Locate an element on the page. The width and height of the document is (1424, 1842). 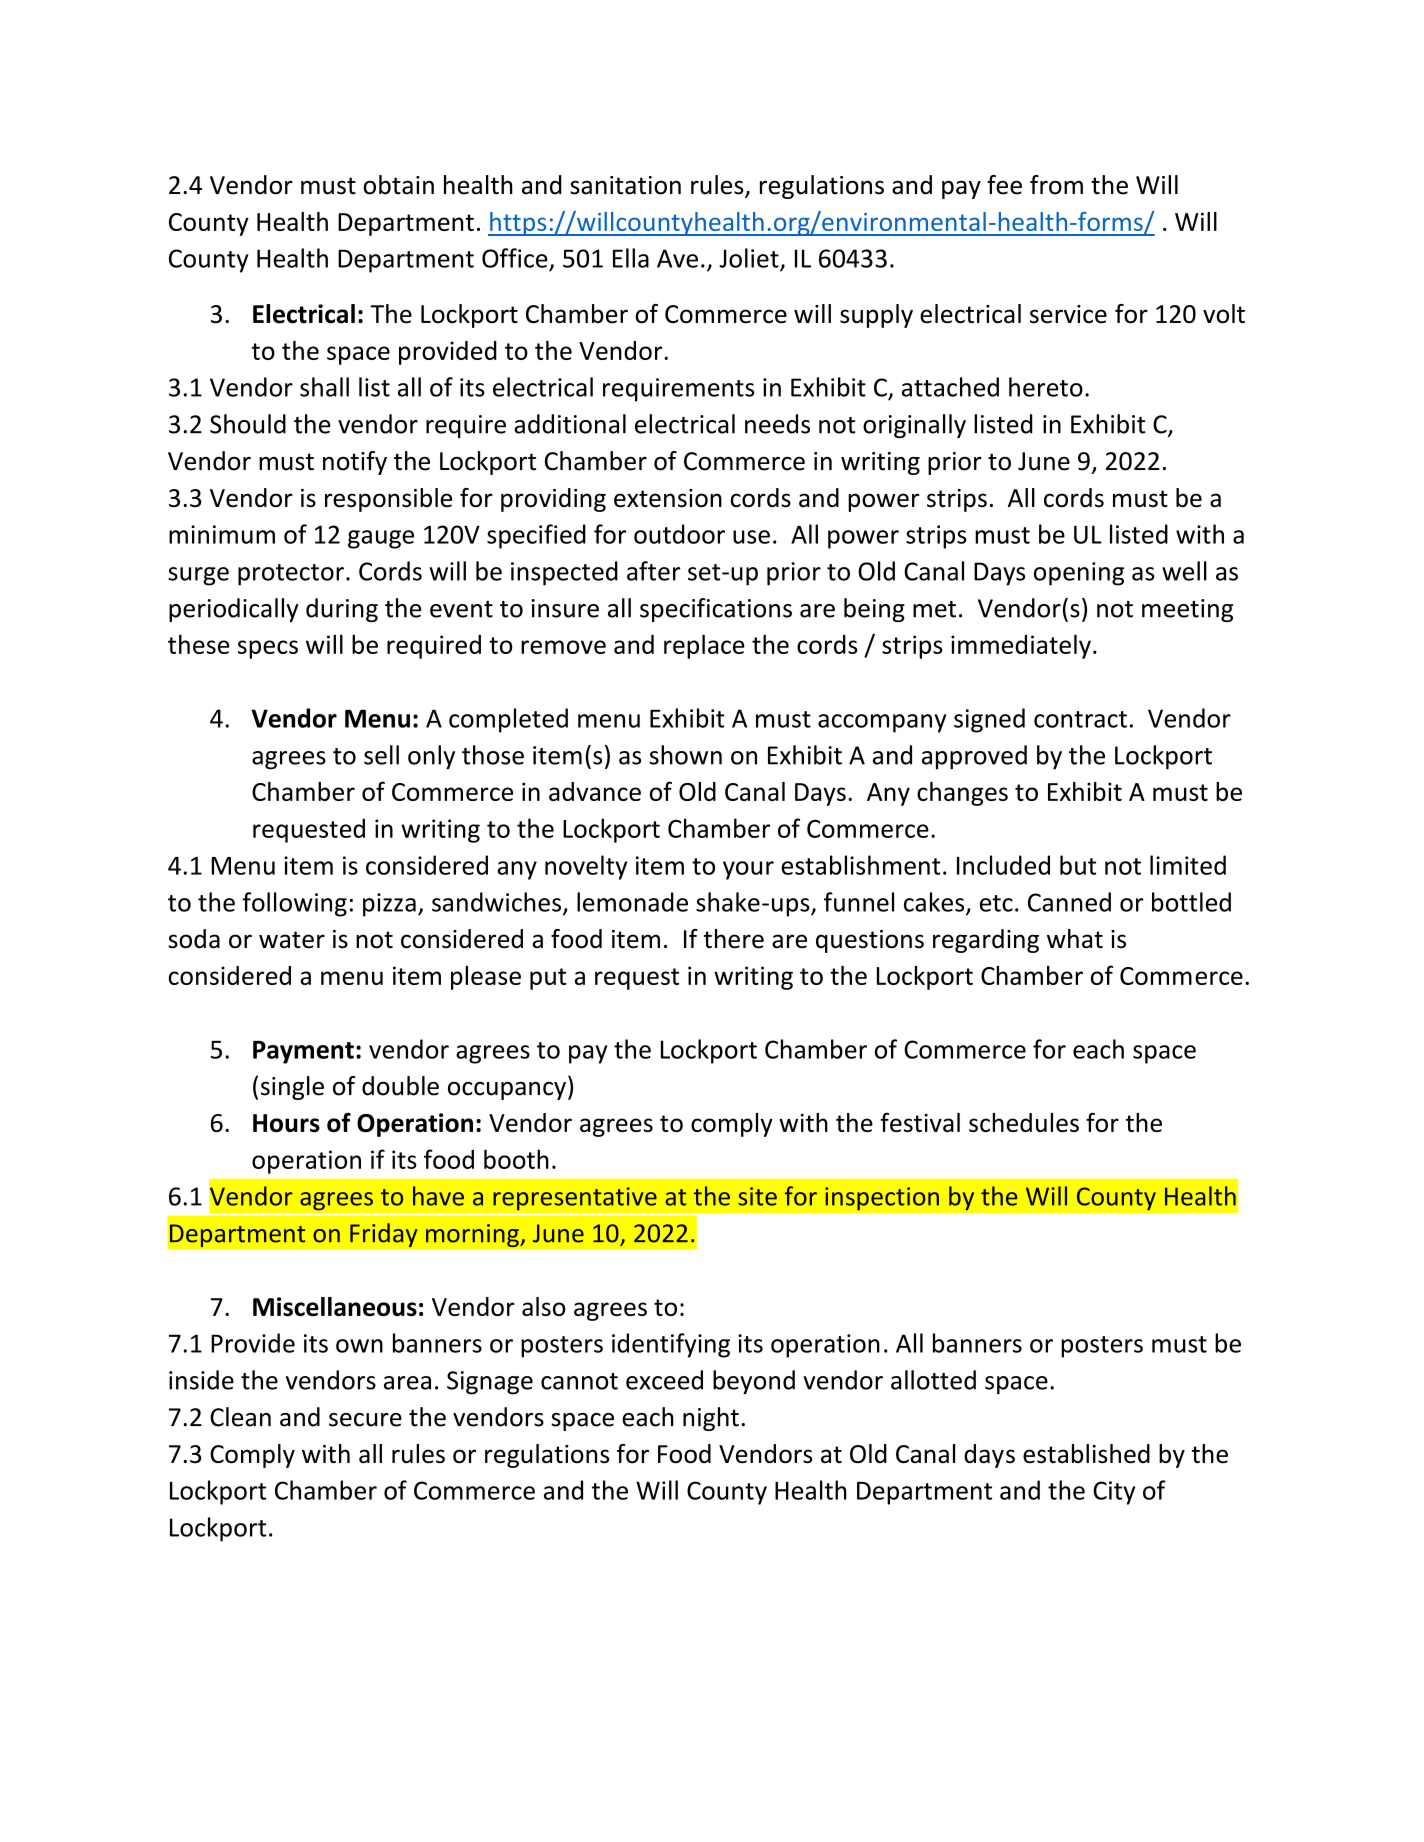
Friday is located at coordinates (384, 1235).
